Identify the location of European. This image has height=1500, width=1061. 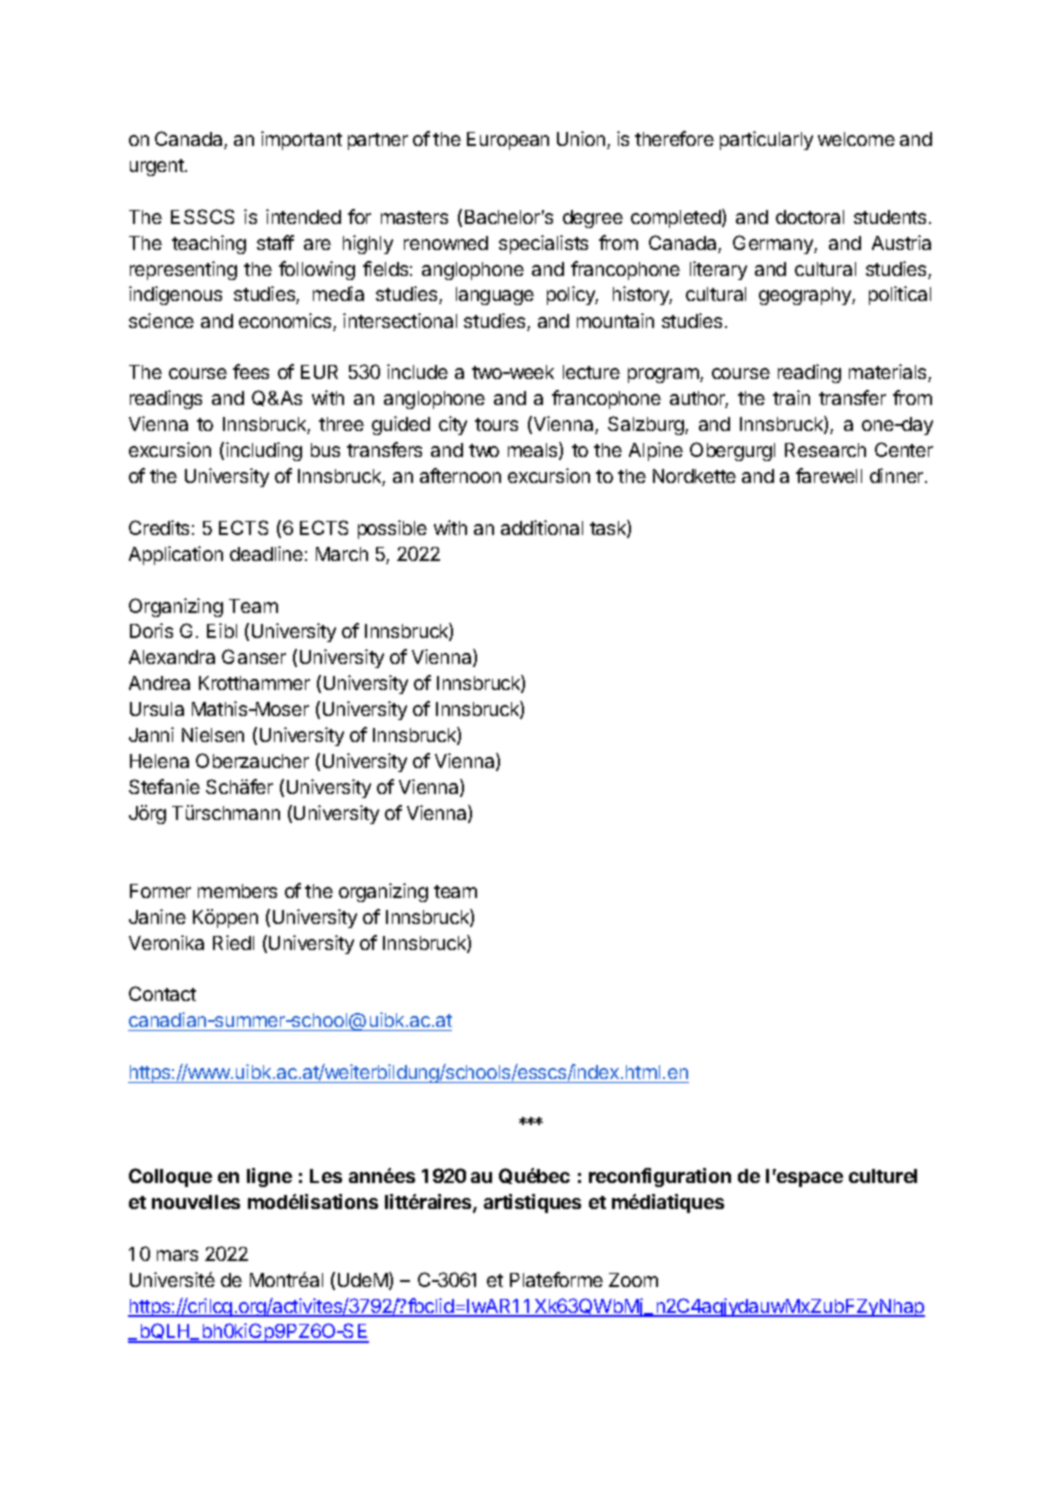
(508, 141).
